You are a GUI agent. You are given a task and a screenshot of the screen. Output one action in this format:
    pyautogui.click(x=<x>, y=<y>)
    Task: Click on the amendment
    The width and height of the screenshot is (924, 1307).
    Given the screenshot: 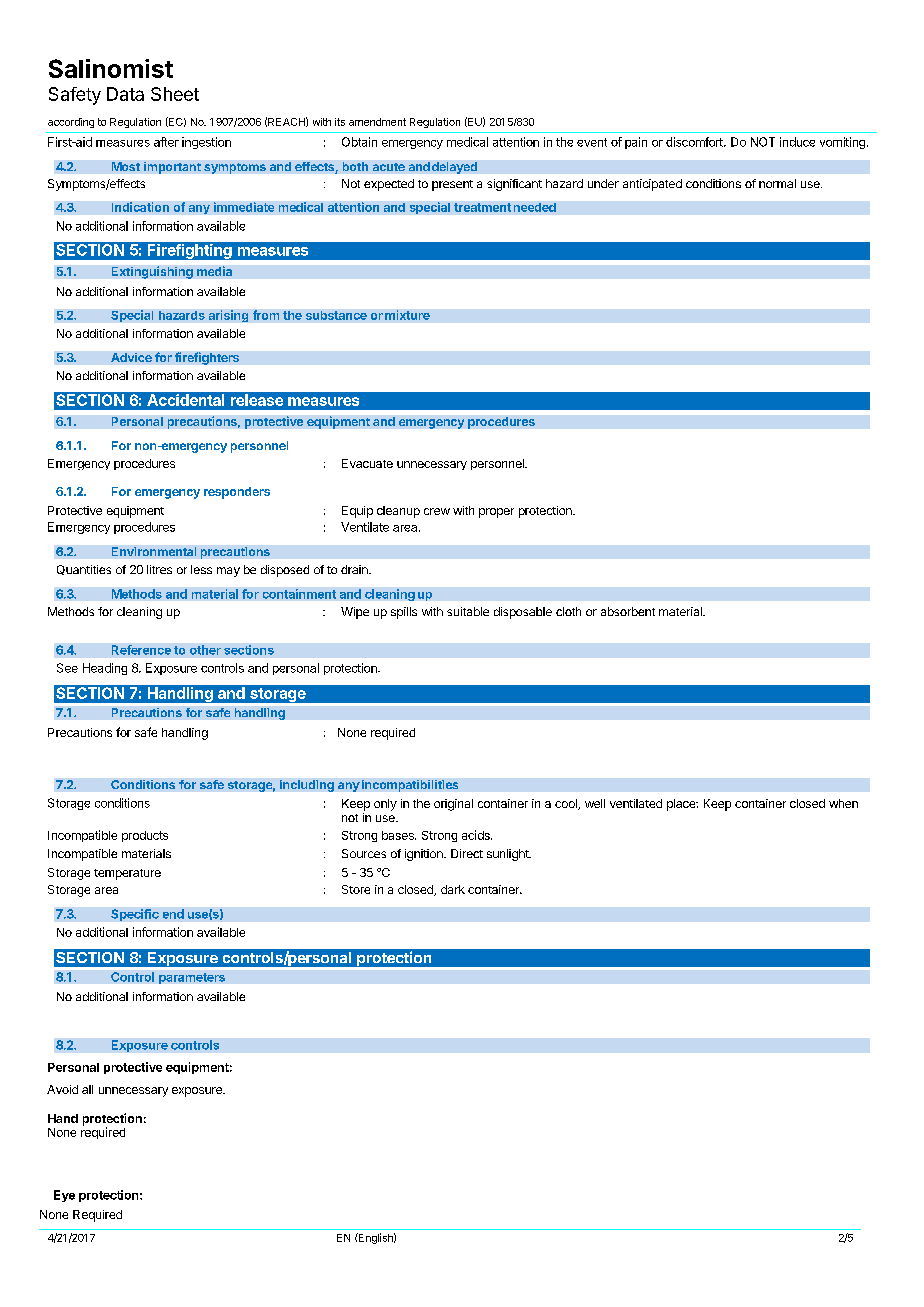 What is the action you would take?
    pyautogui.click(x=377, y=122)
